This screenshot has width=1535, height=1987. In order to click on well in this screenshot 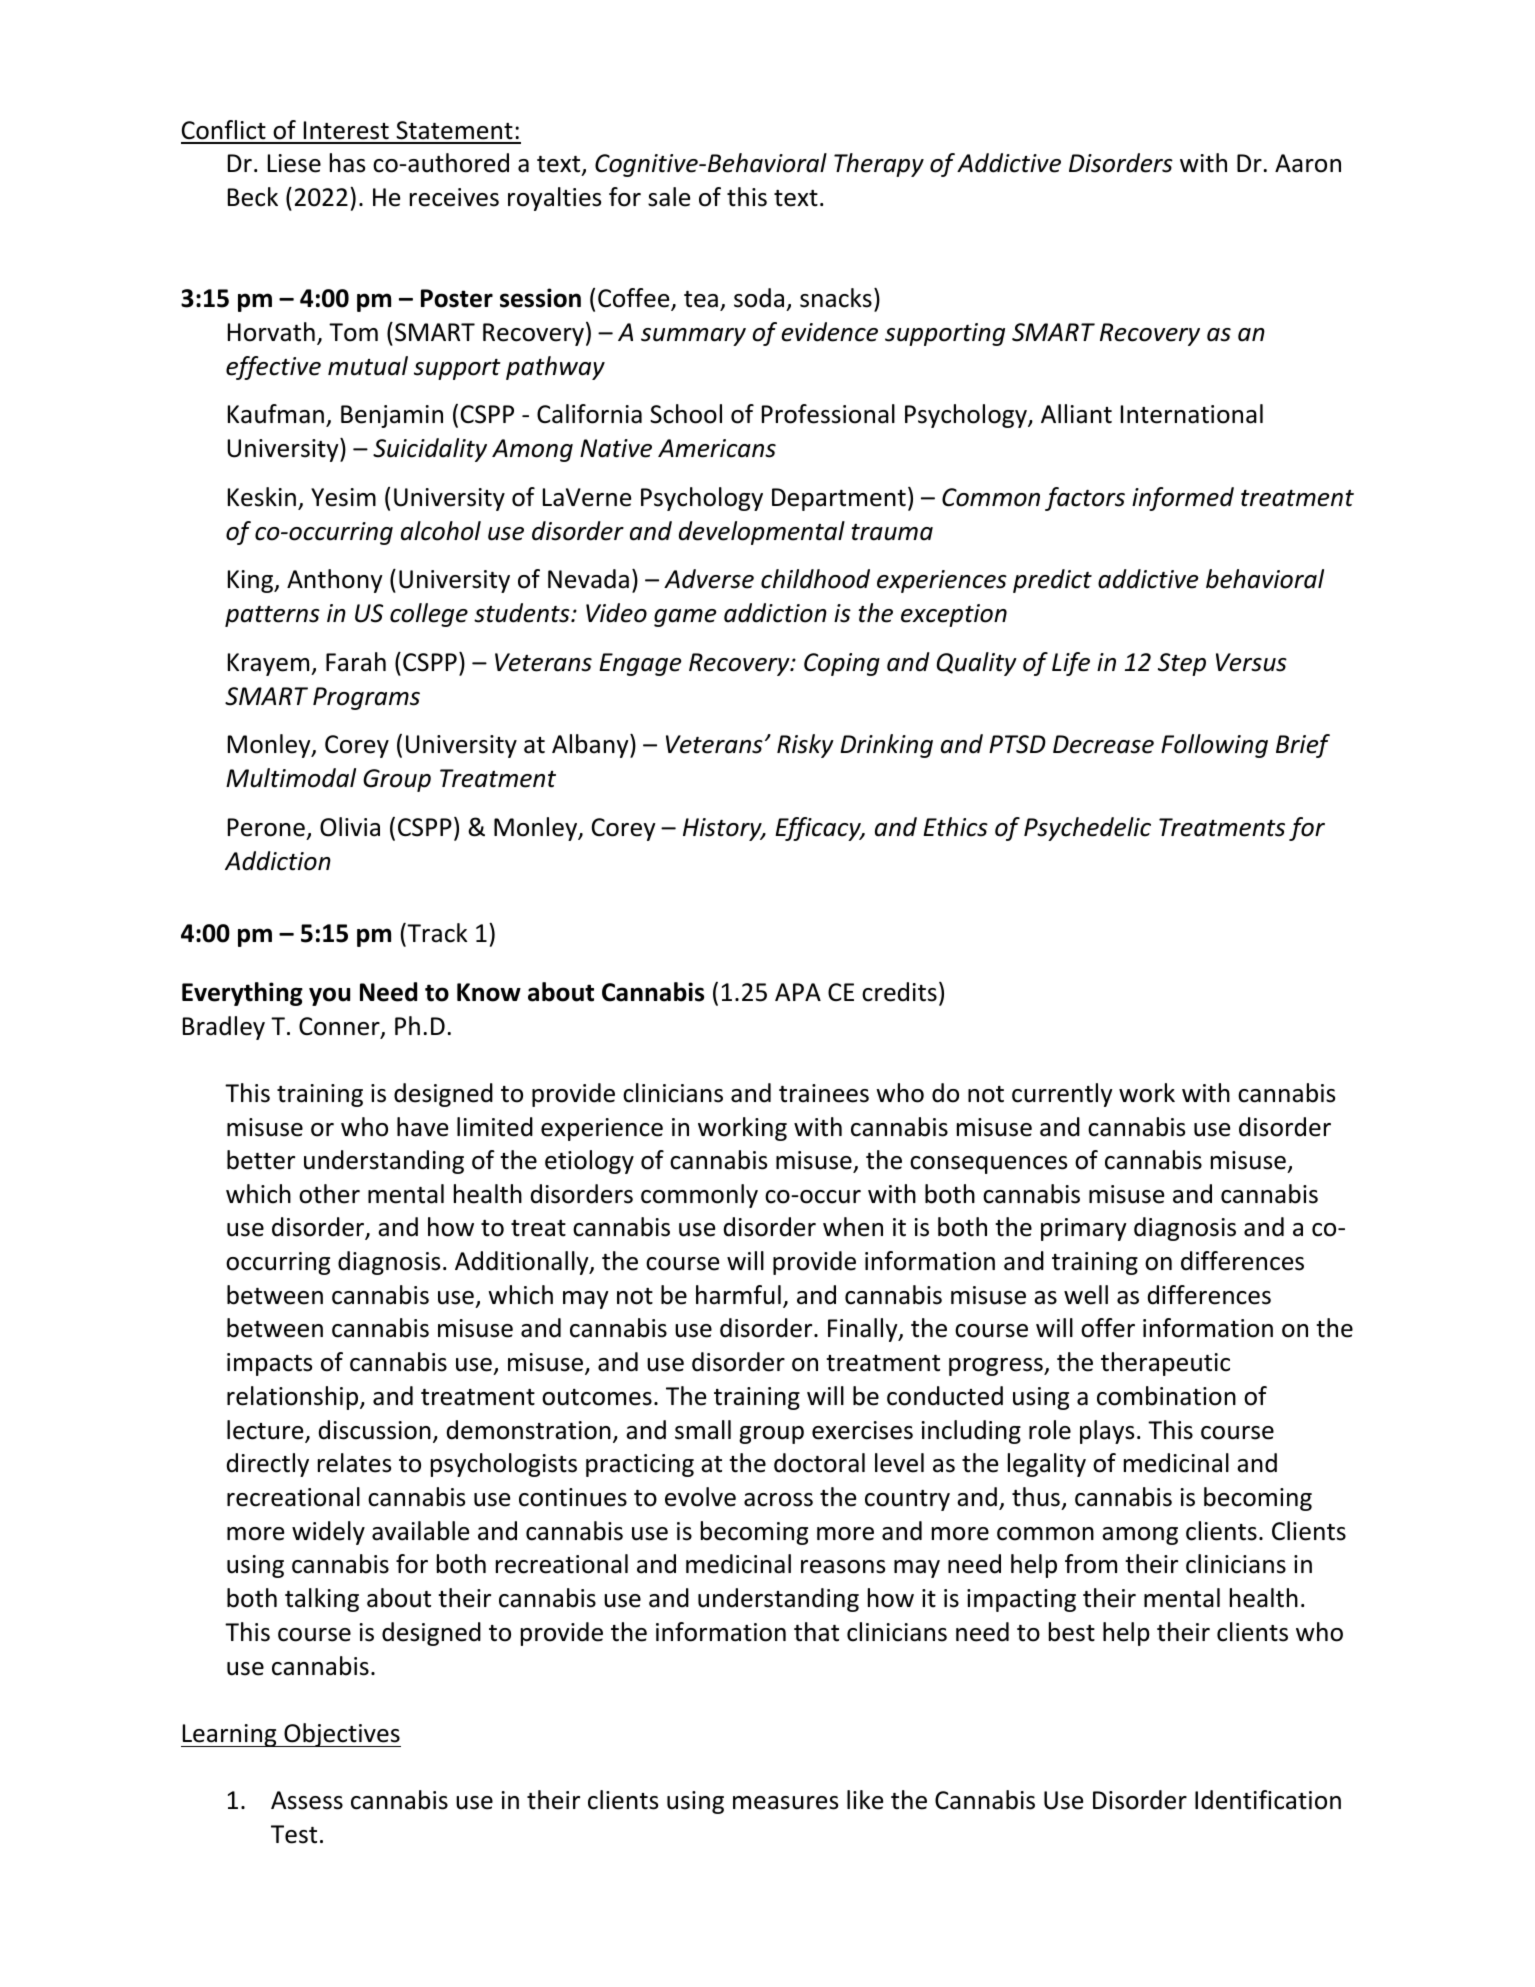, I will do `click(1086, 1295)`.
